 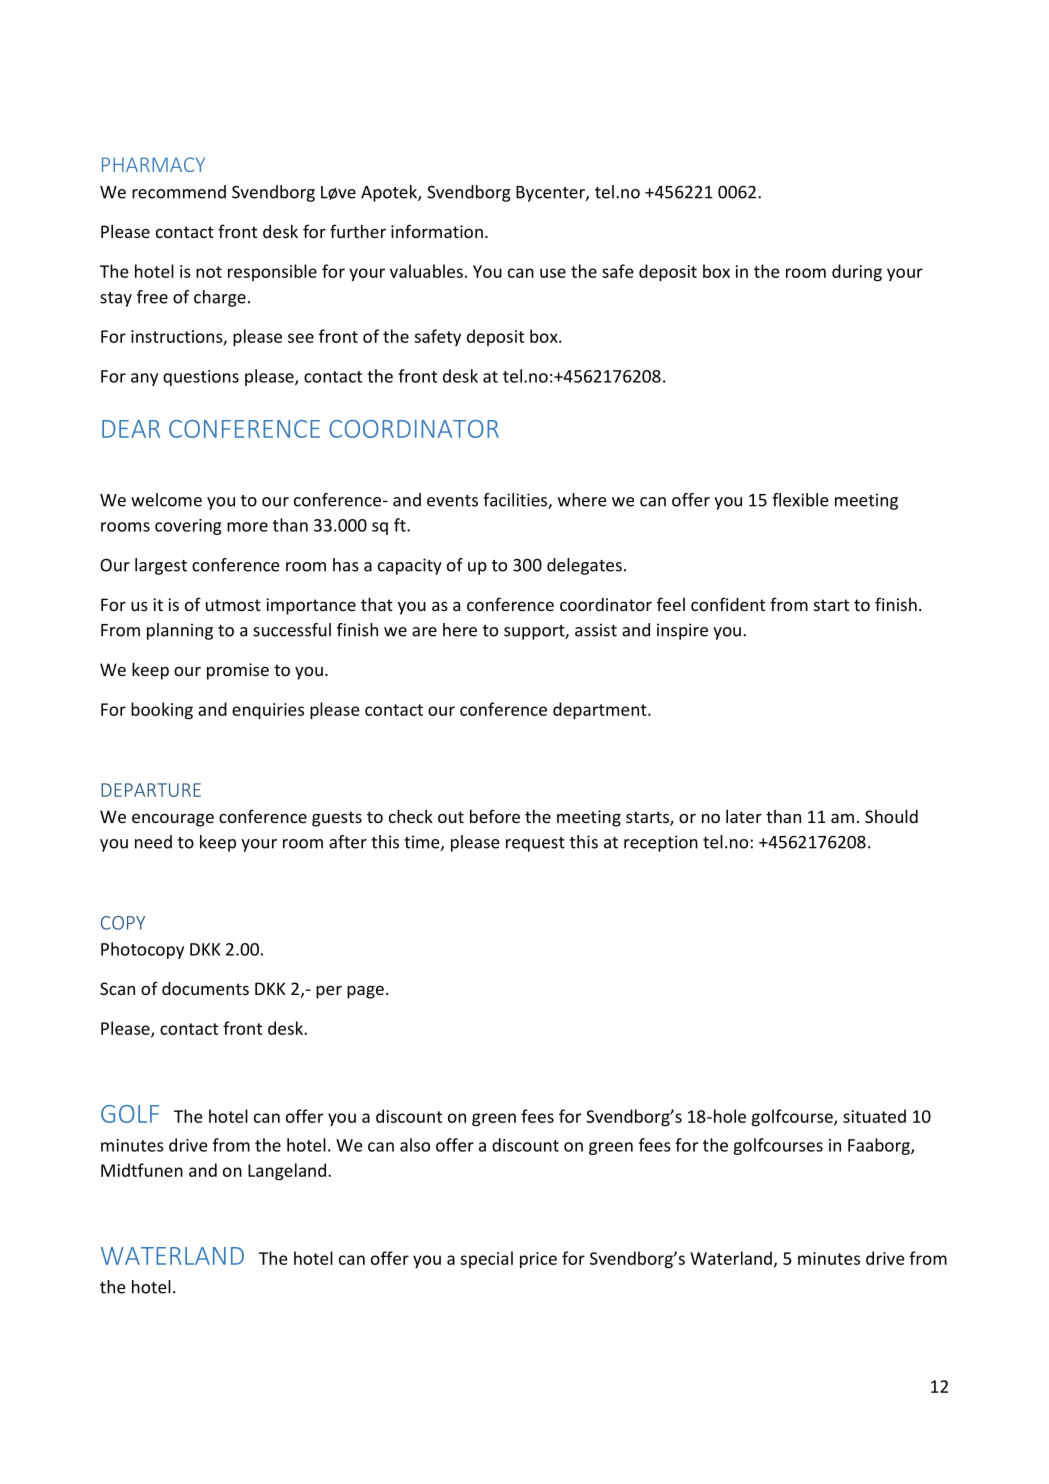 I want to click on information, so click(x=437, y=231).
